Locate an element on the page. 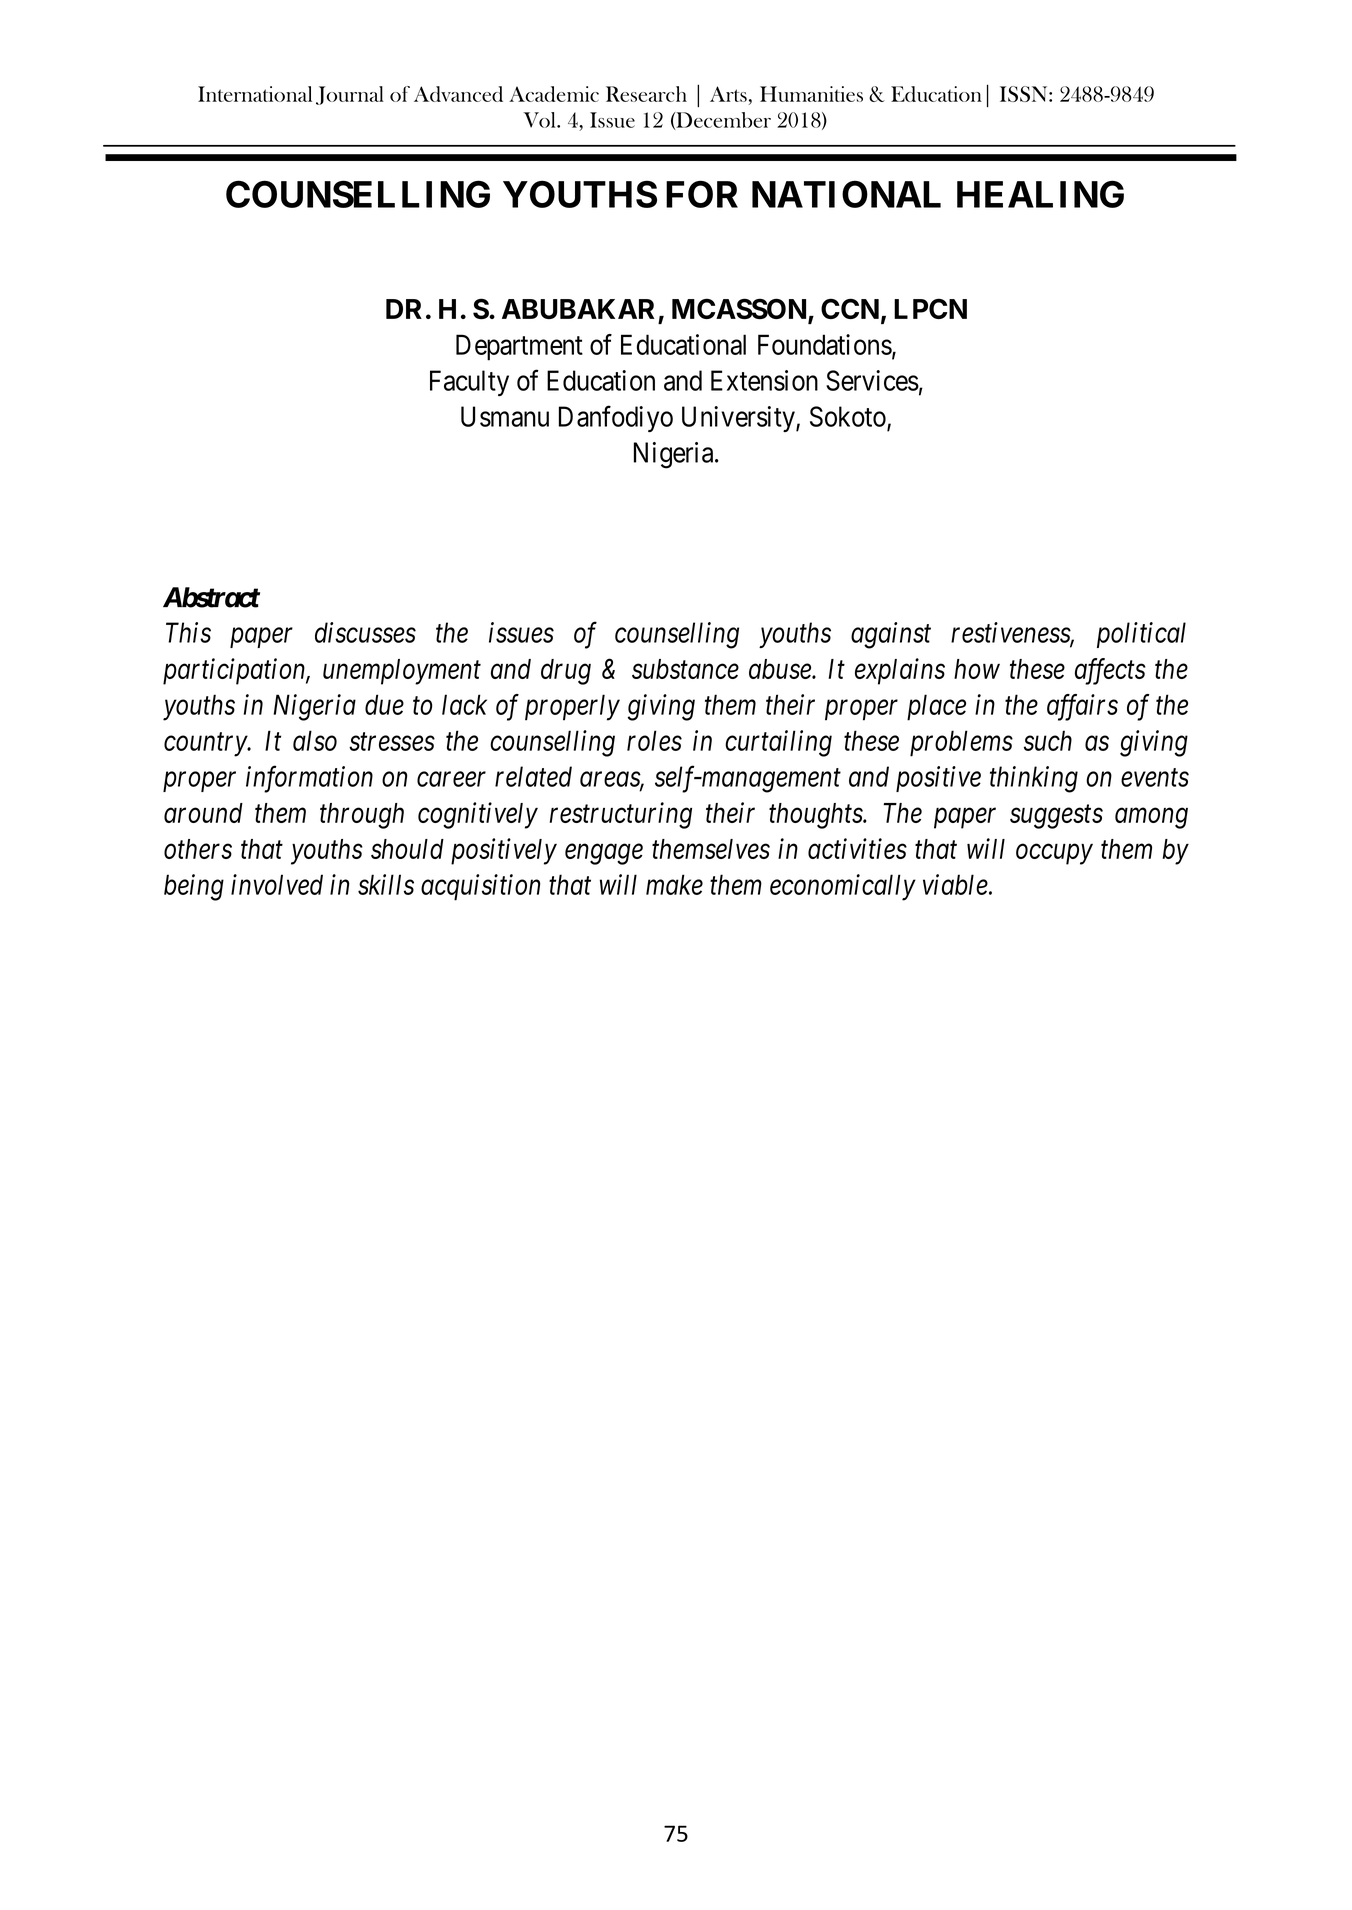 The width and height of the page is (1352, 1910). political is located at coordinates (1141, 635).
